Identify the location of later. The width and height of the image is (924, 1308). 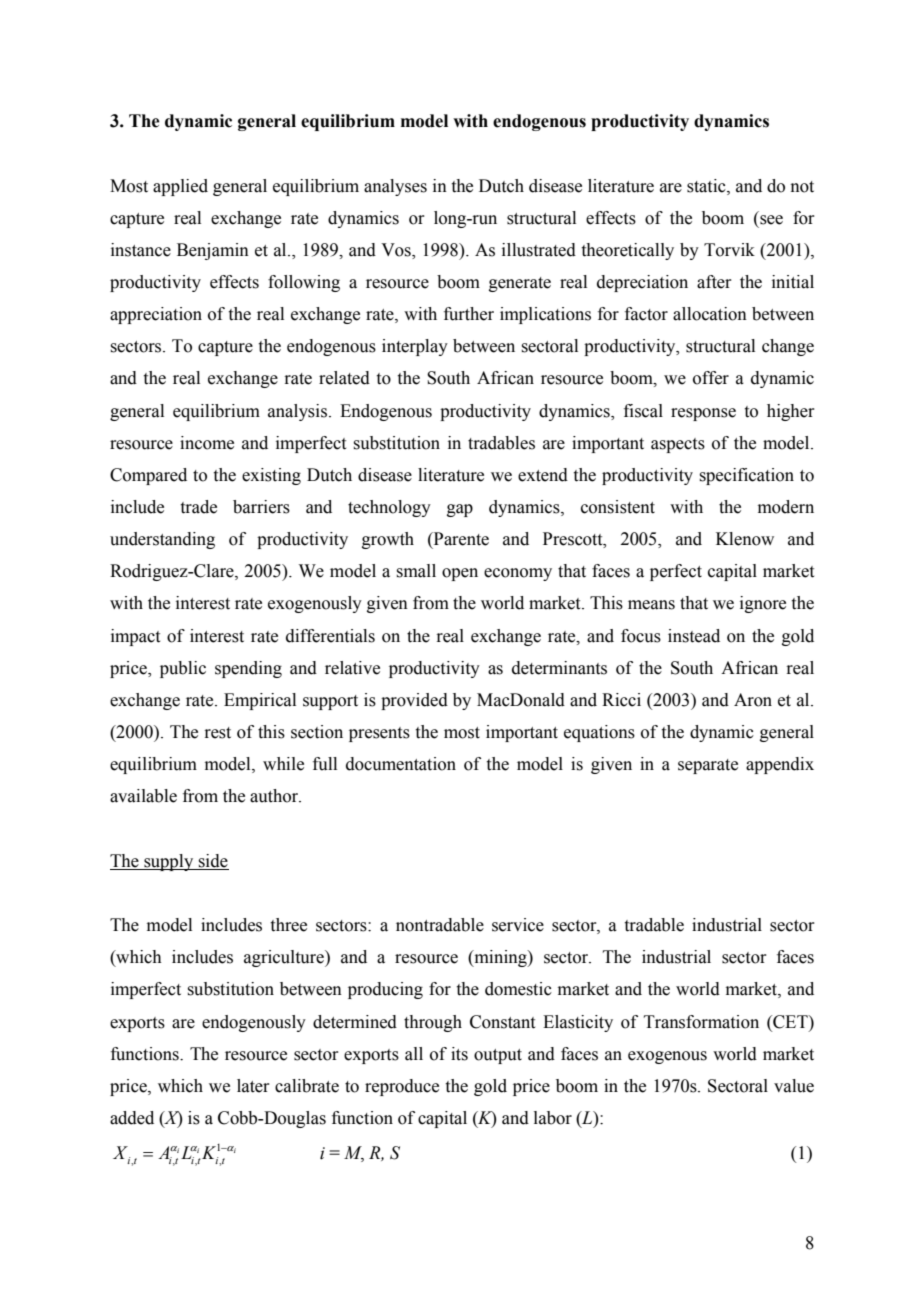
(253, 1086).
